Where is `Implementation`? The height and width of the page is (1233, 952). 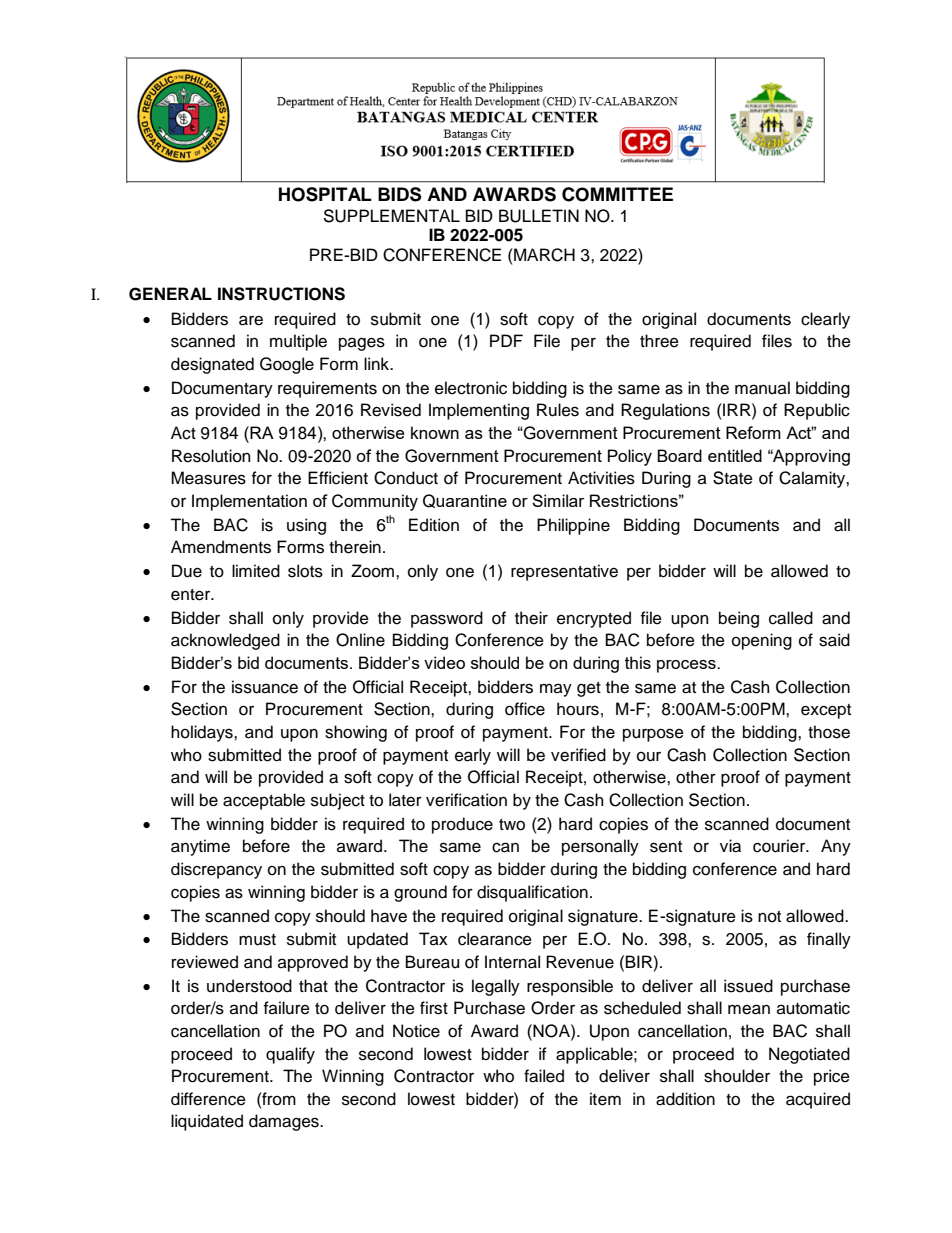 Implementation is located at coordinates (249, 502).
